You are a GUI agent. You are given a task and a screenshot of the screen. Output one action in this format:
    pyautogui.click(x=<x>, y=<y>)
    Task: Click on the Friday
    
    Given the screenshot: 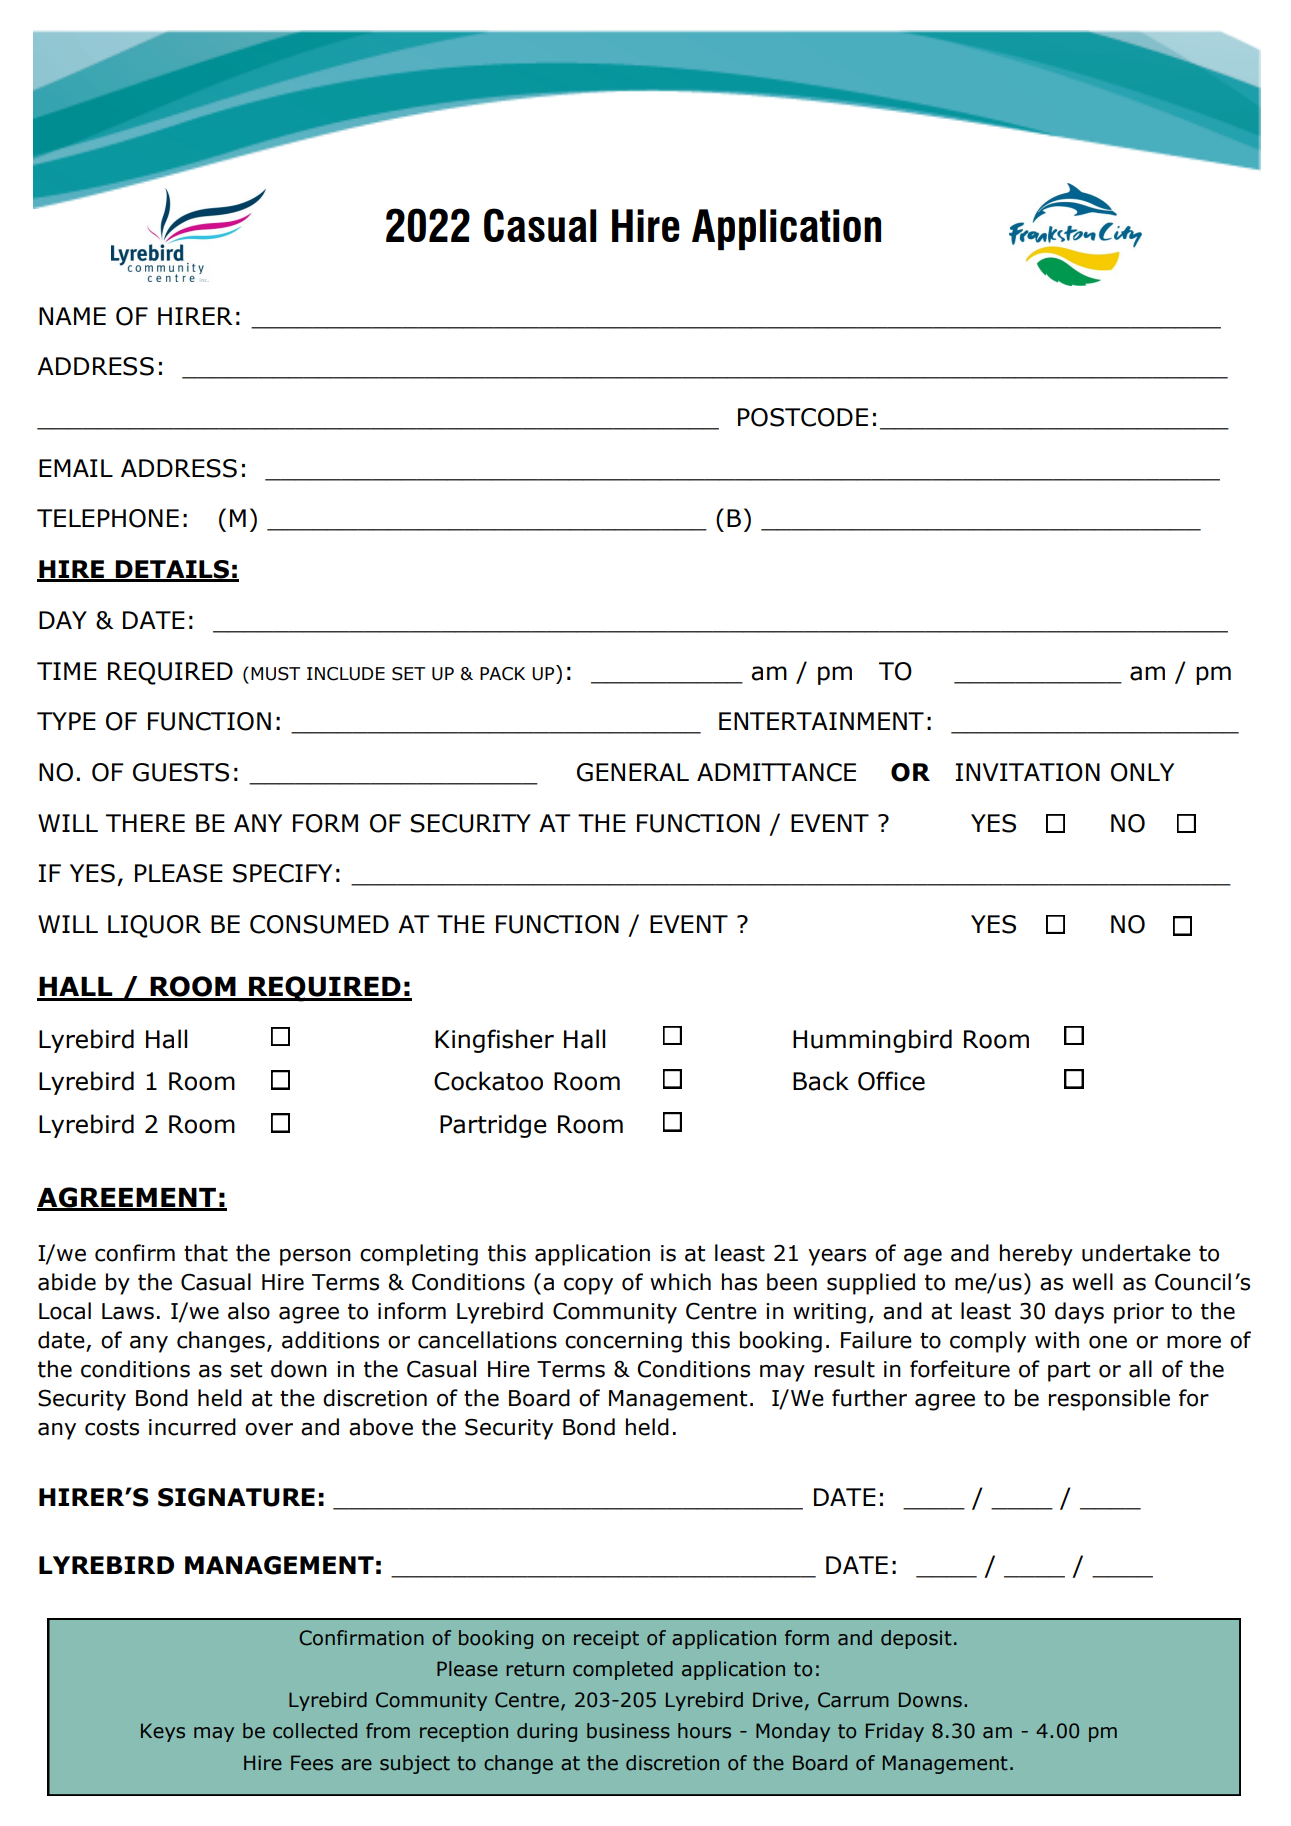 What is the action you would take?
    pyautogui.click(x=895, y=1732)
